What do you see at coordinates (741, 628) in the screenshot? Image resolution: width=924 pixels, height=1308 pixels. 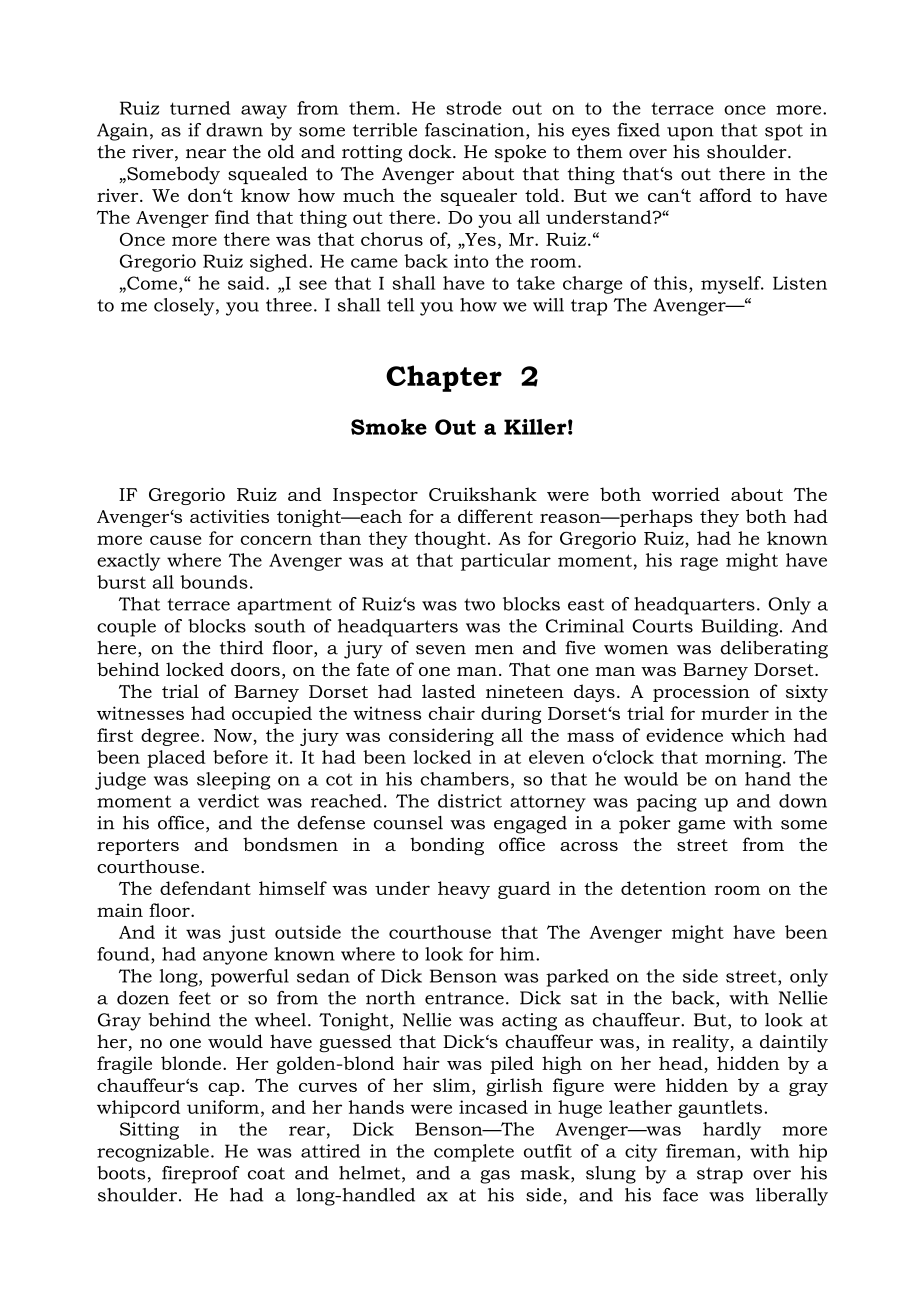 I see `Building` at bounding box center [741, 628].
